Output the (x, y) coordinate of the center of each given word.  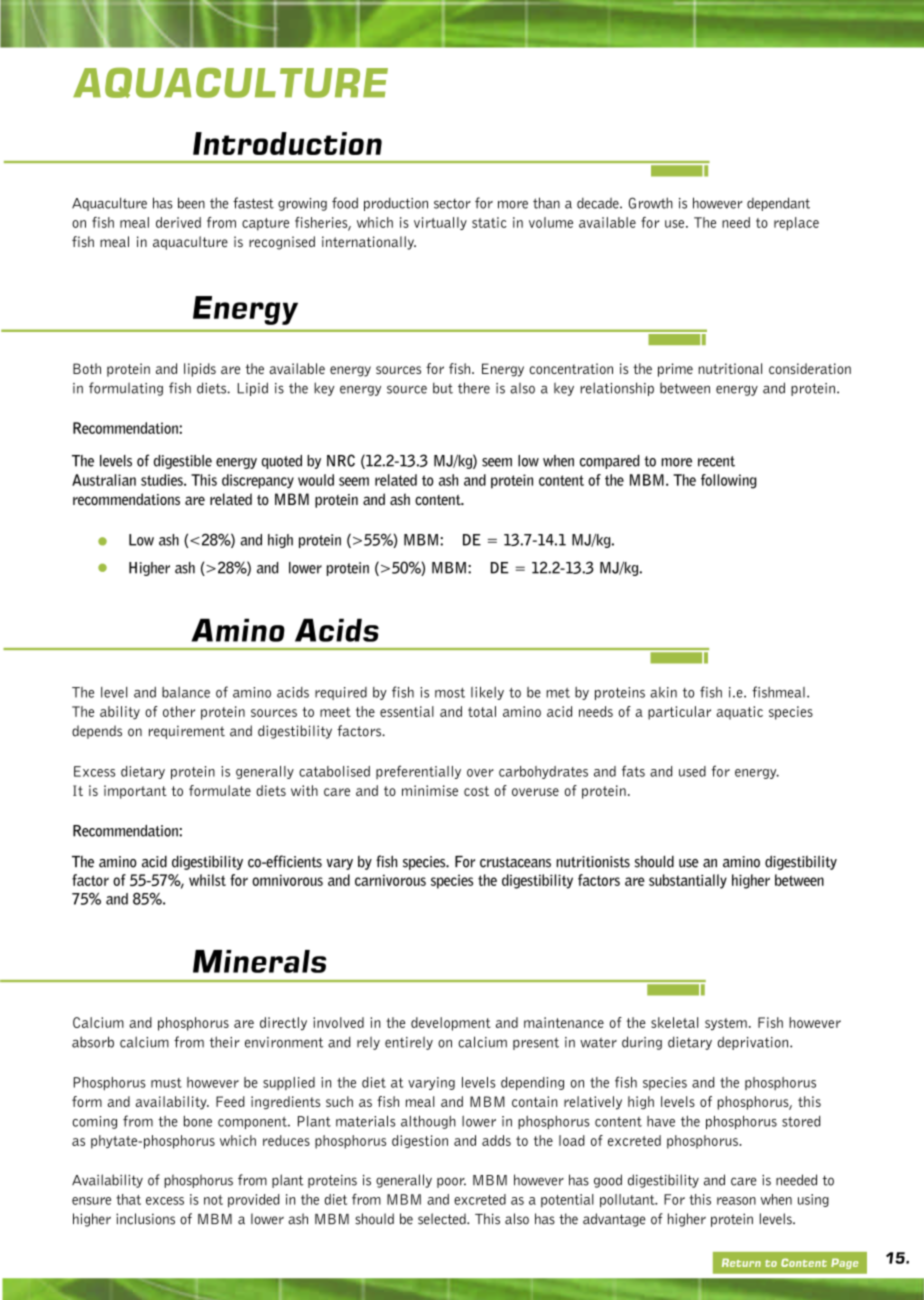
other (179, 711)
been (191, 203)
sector (452, 204)
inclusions (145, 1219)
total (482, 711)
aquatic (739, 713)
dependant (778, 204)
